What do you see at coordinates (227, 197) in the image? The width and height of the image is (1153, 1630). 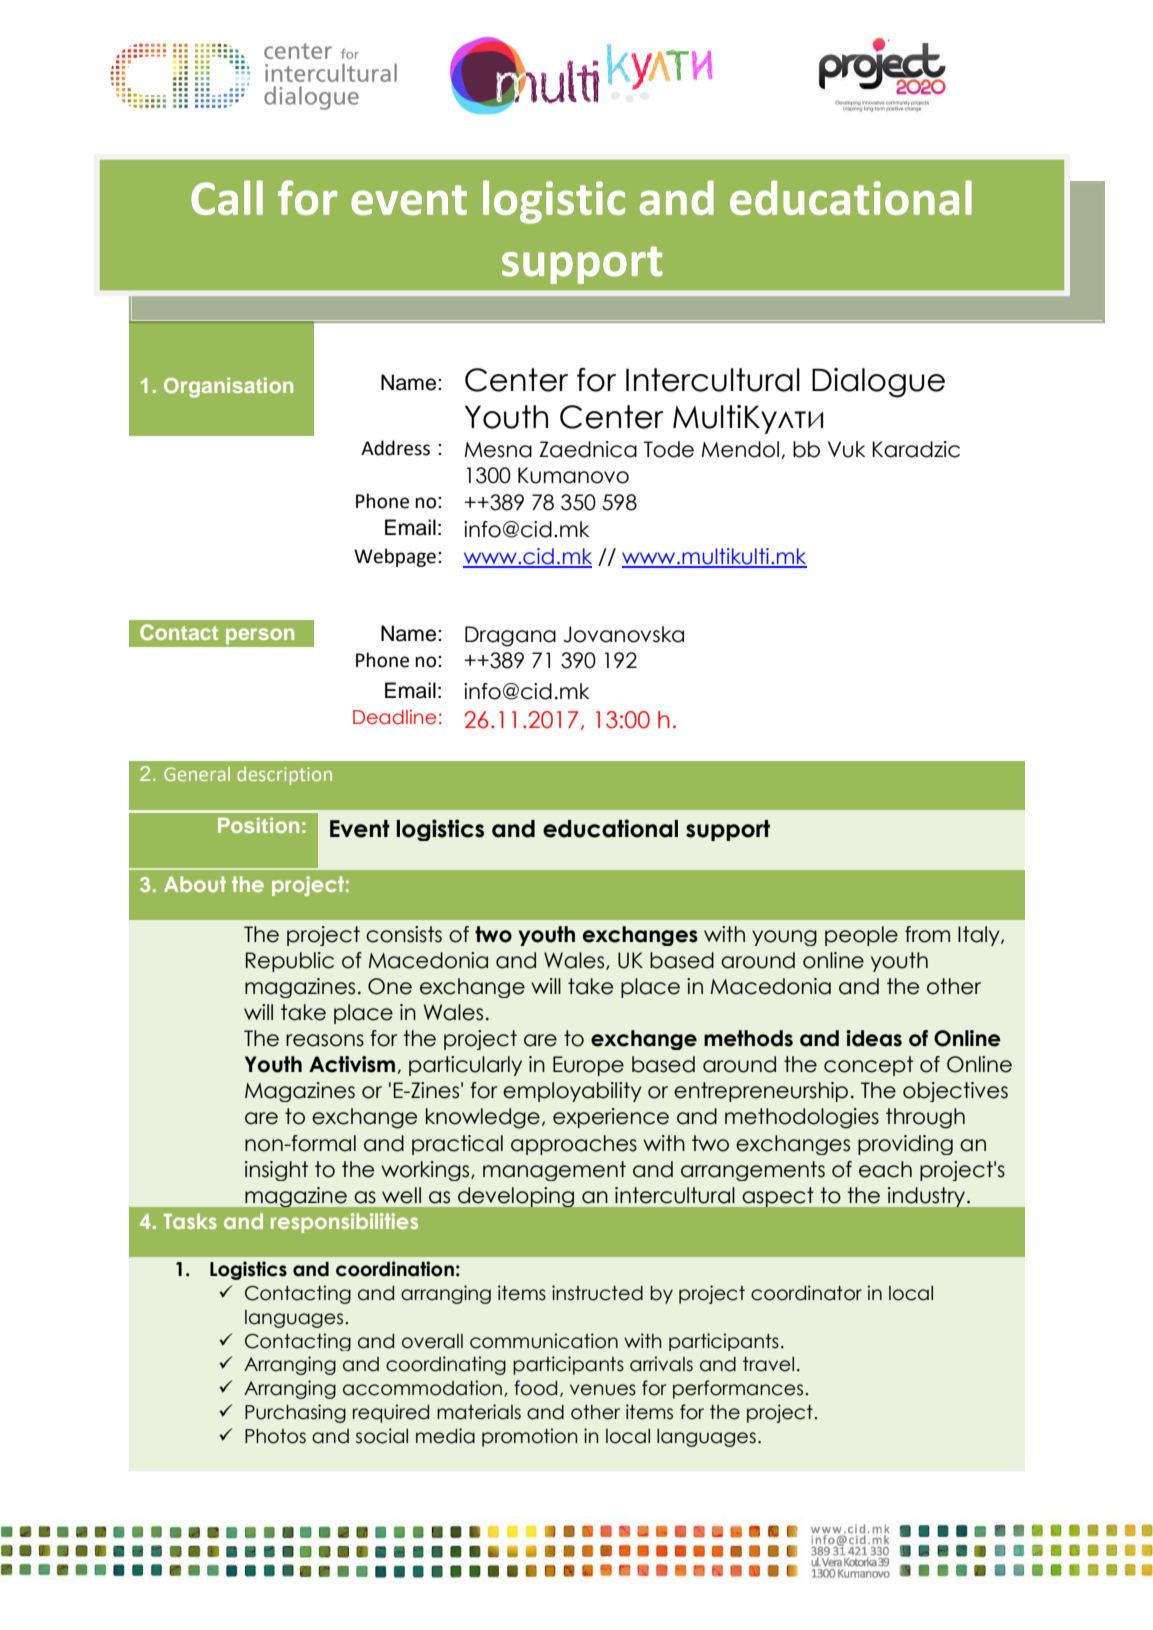 I see `Call` at bounding box center [227, 197].
